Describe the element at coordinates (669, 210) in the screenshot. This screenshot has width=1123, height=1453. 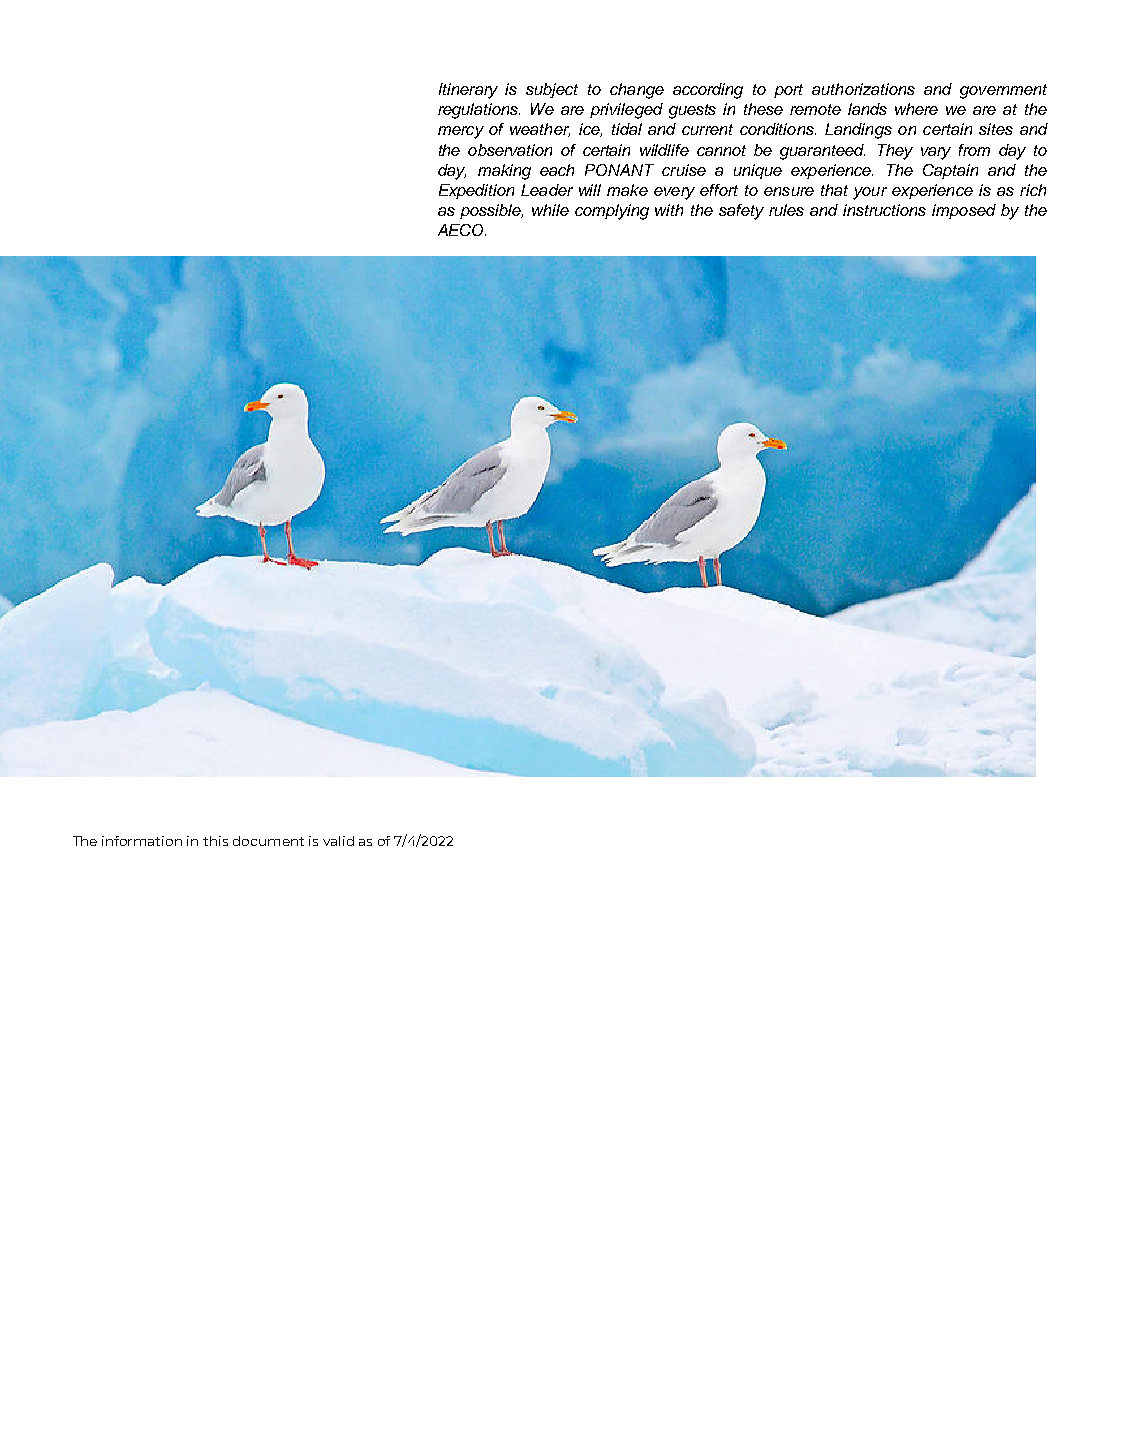
I see `with` at that location.
